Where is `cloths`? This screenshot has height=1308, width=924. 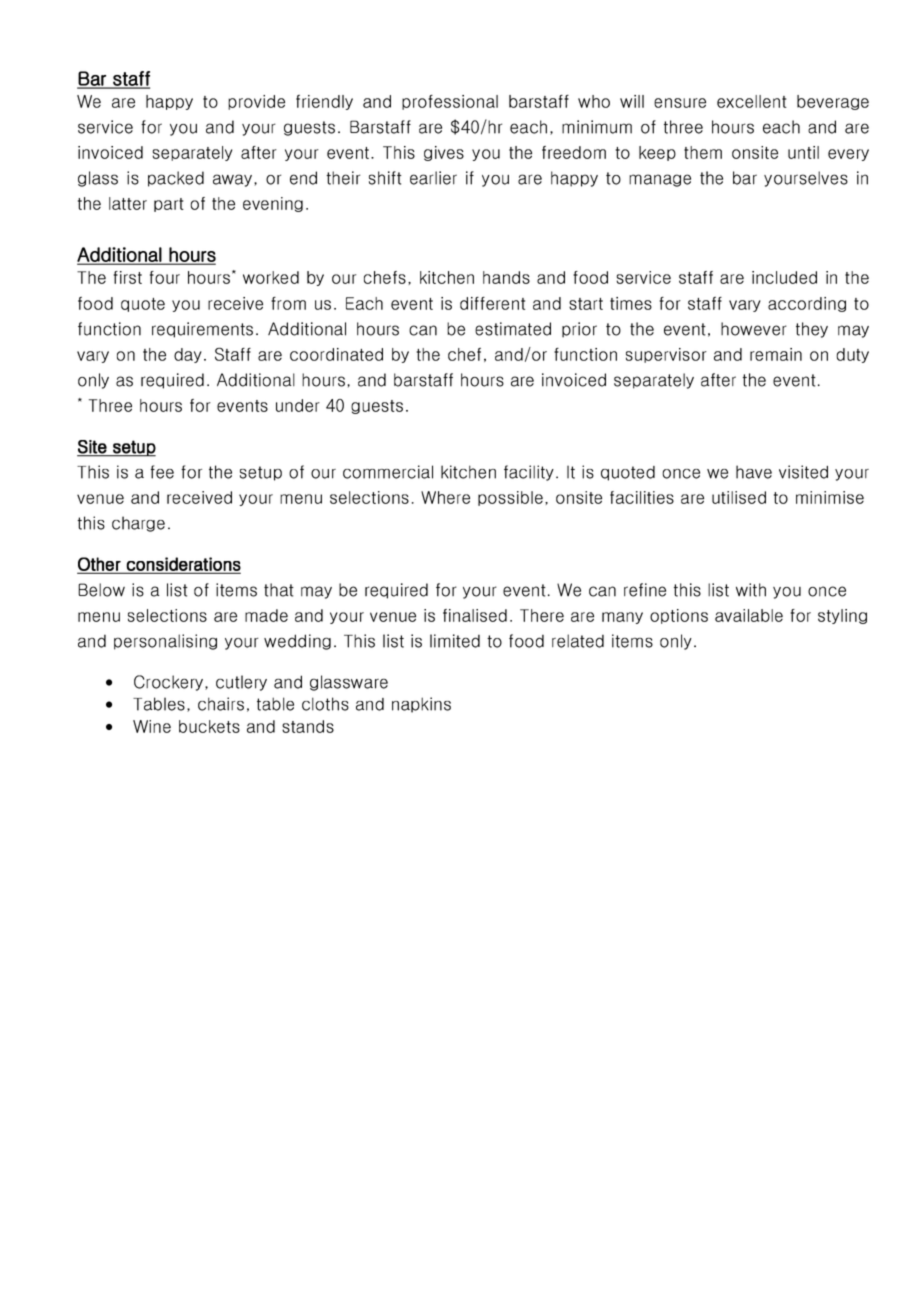
cloths is located at coordinates (325, 704).
